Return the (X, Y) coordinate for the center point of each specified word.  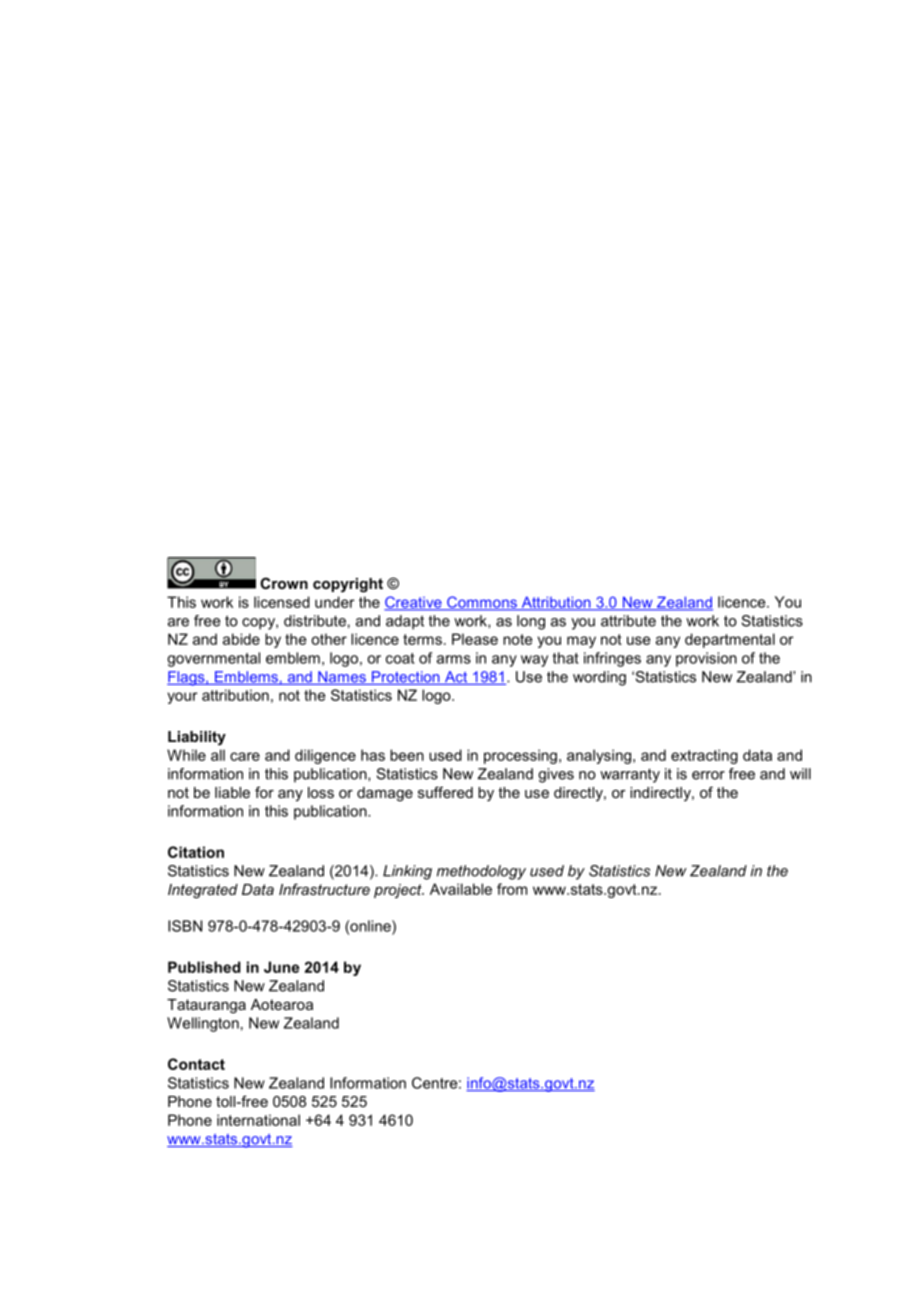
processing (520, 756)
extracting (704, 756)
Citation (196, 852)
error (708, 775)
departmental (730, 640)
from (512, 889)
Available (461, 889)
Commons (482, 603)
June (281, 967)
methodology (481, 872)
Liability (197, 738)
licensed (282, 602)
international (258, 1120)
